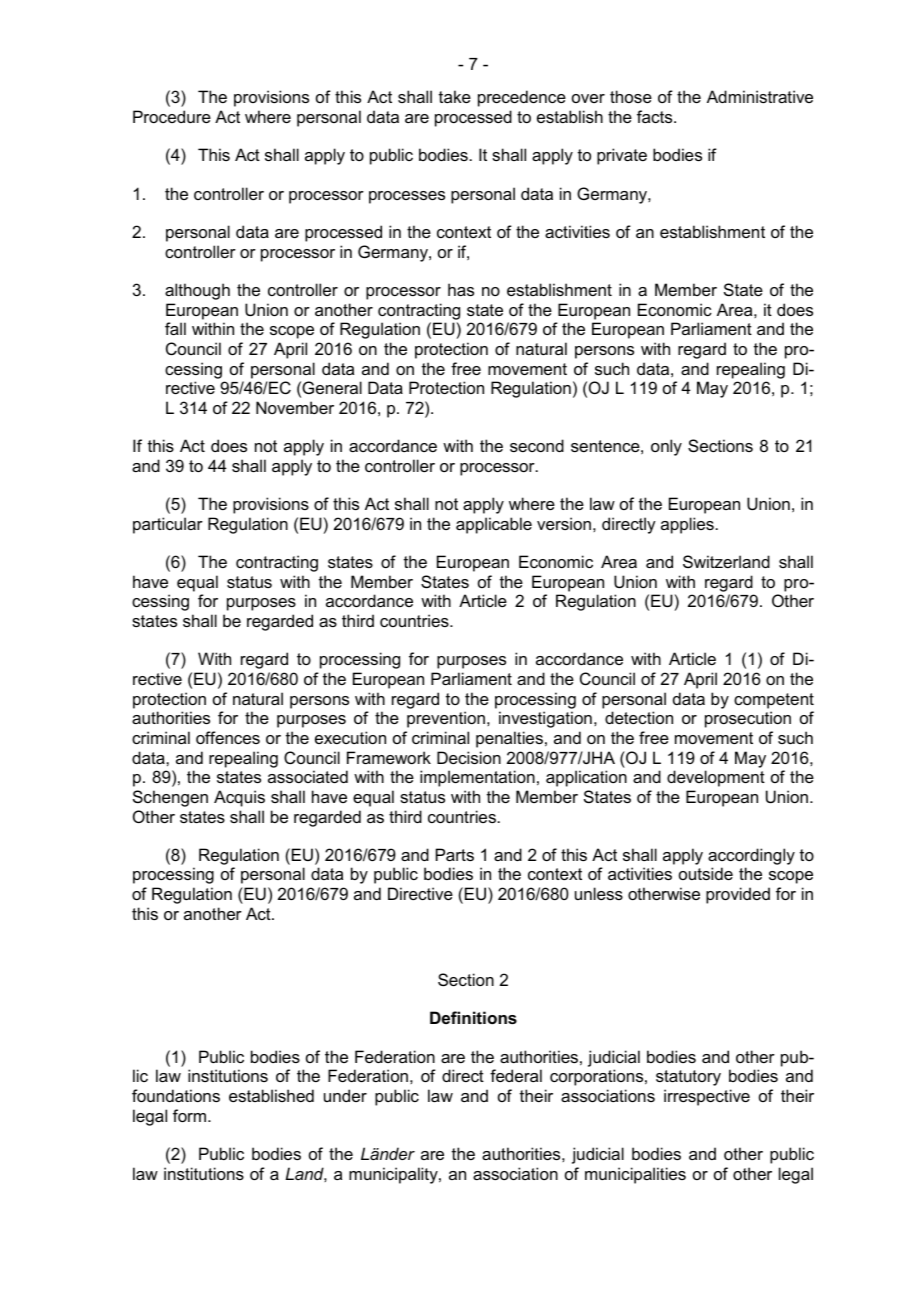 This screenshot has width=924, height=1308. What do you see at coordinates (228, 737) in the screenshot?
I see `offences` at bounding box center [228, 737].
